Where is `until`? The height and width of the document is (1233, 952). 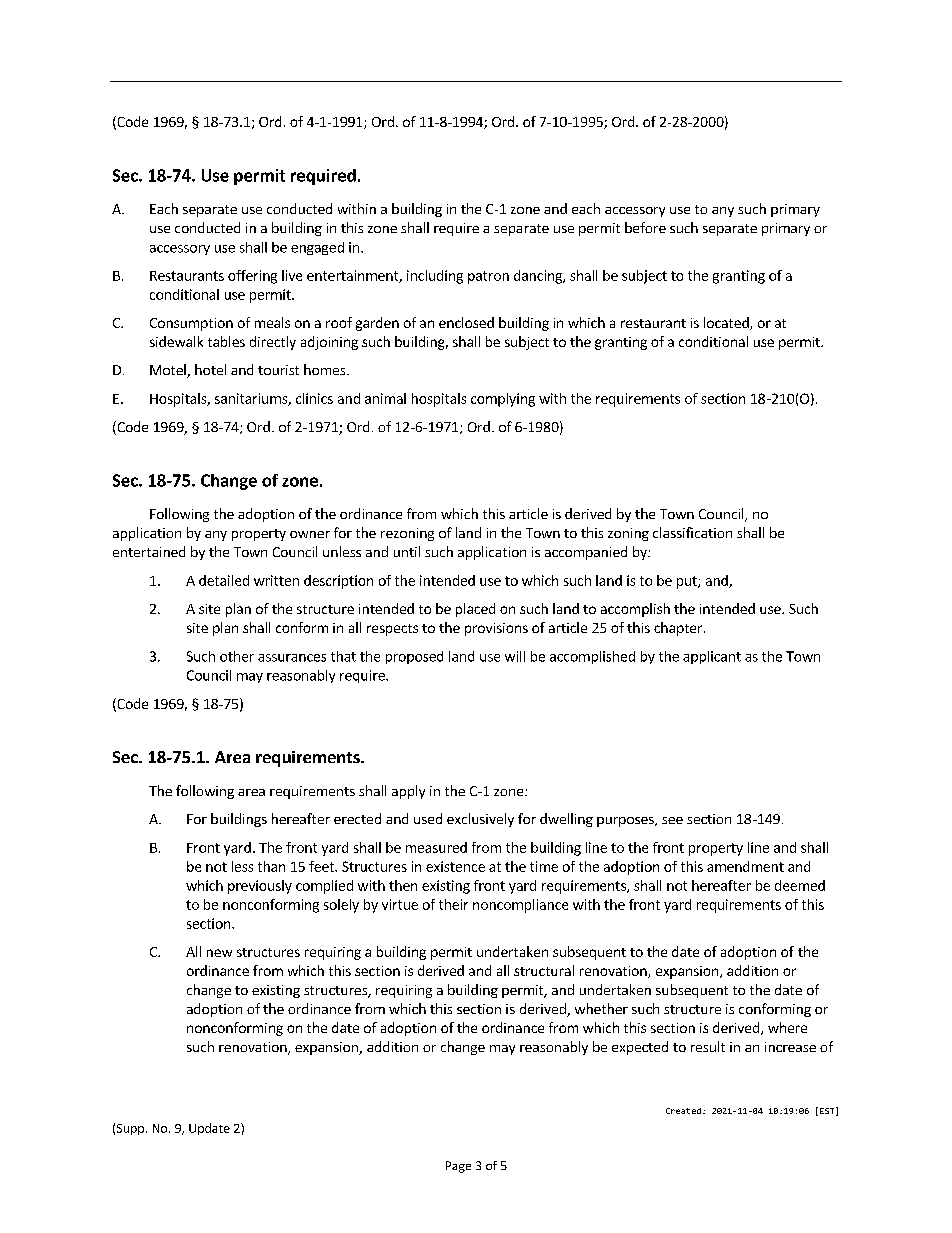
until is located at coordinates (407, 551).
